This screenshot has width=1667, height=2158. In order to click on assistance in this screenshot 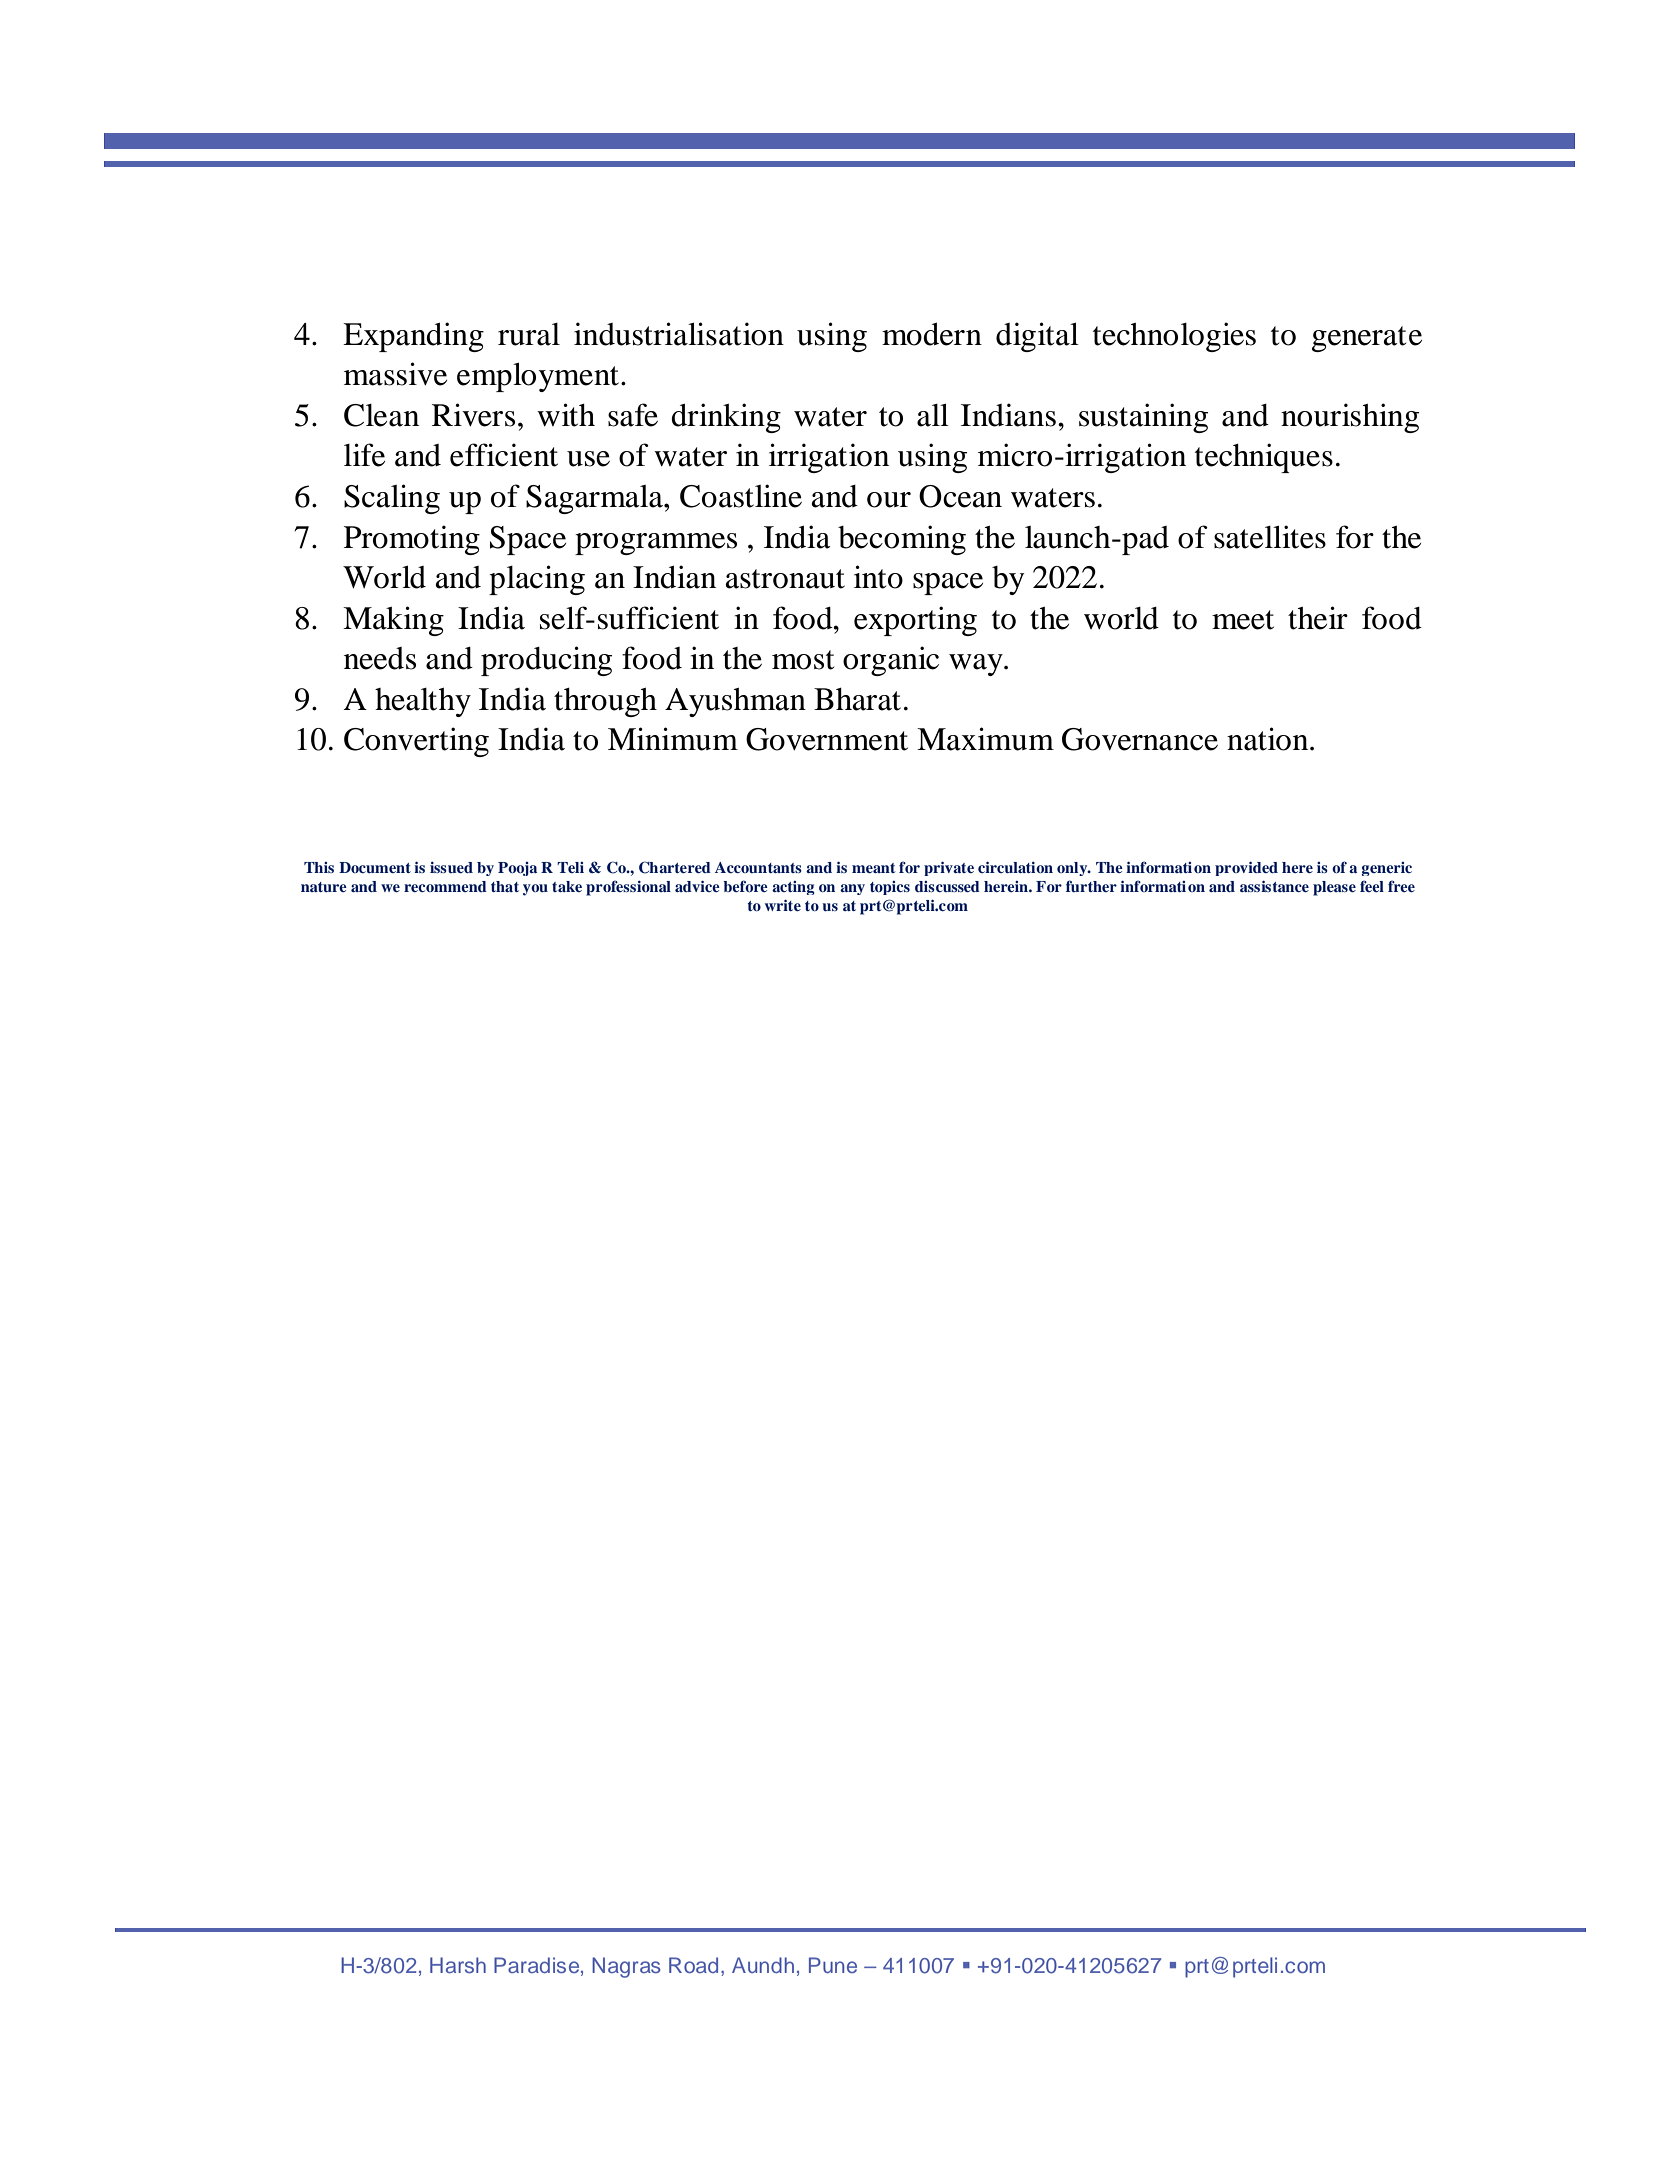, I will do `click(1274, 886)`.
